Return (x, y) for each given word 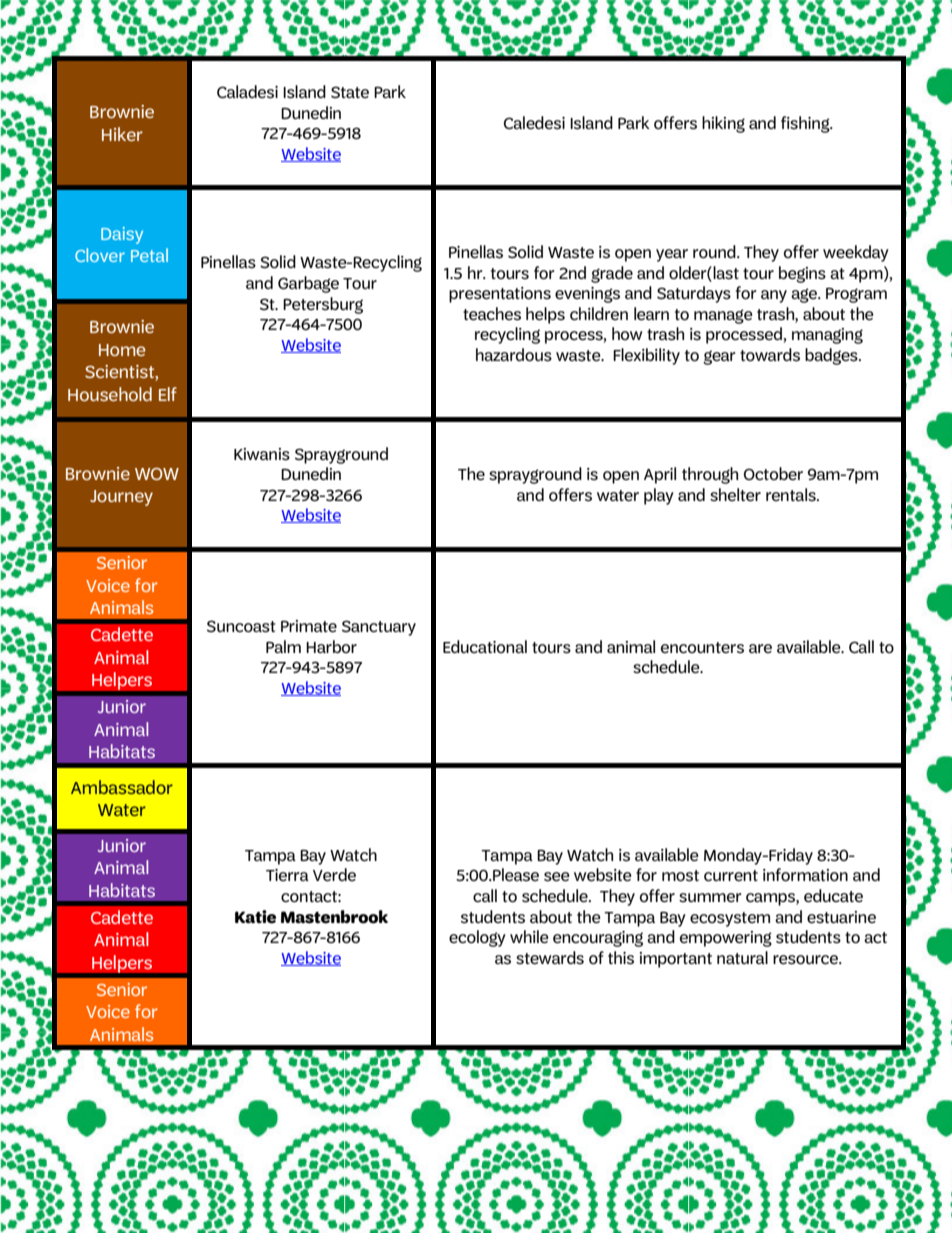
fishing (806, 124)
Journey (121, 498)
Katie (255, 917)
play (659, 496)
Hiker (122, 134)
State (350, 92)
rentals (792, 494)
